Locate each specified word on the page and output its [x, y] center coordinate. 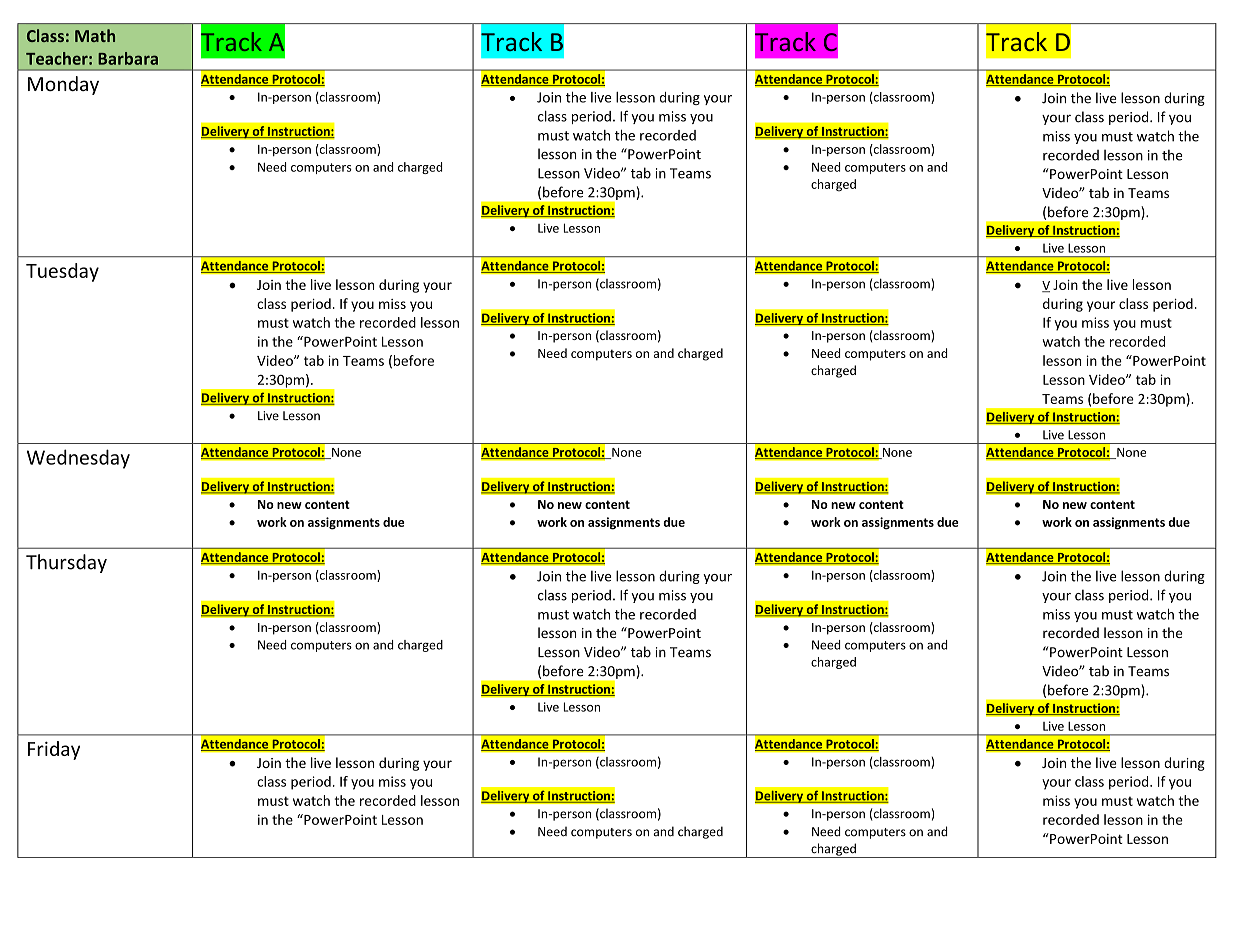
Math [95, 35]
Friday [54, 750]
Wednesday [78, 459]
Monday [63, 85]
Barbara [128, 58]
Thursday [66, 563]
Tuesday [62, 272]
